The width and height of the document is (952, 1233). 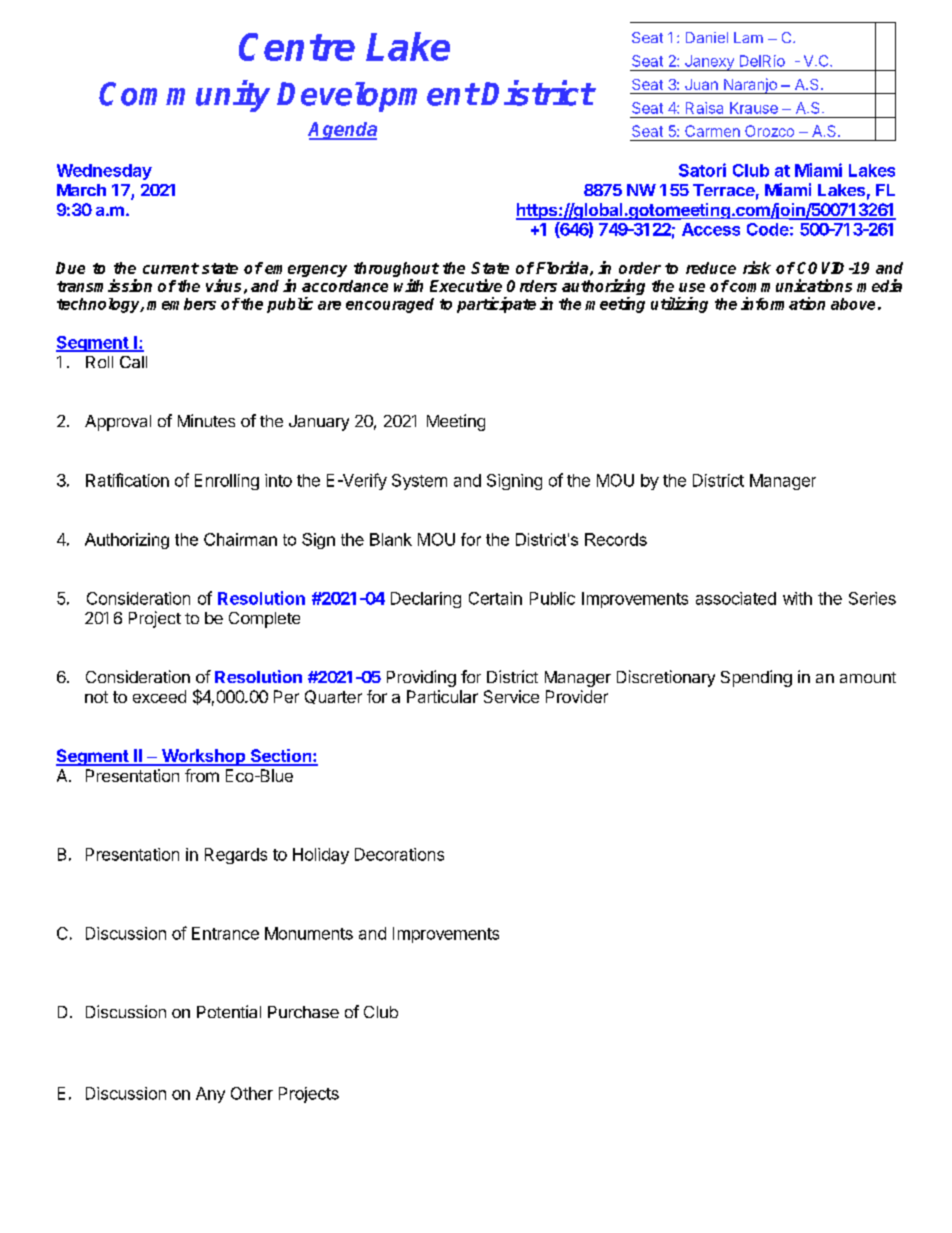 I want to click on Development, so click(x=377, y=97).
